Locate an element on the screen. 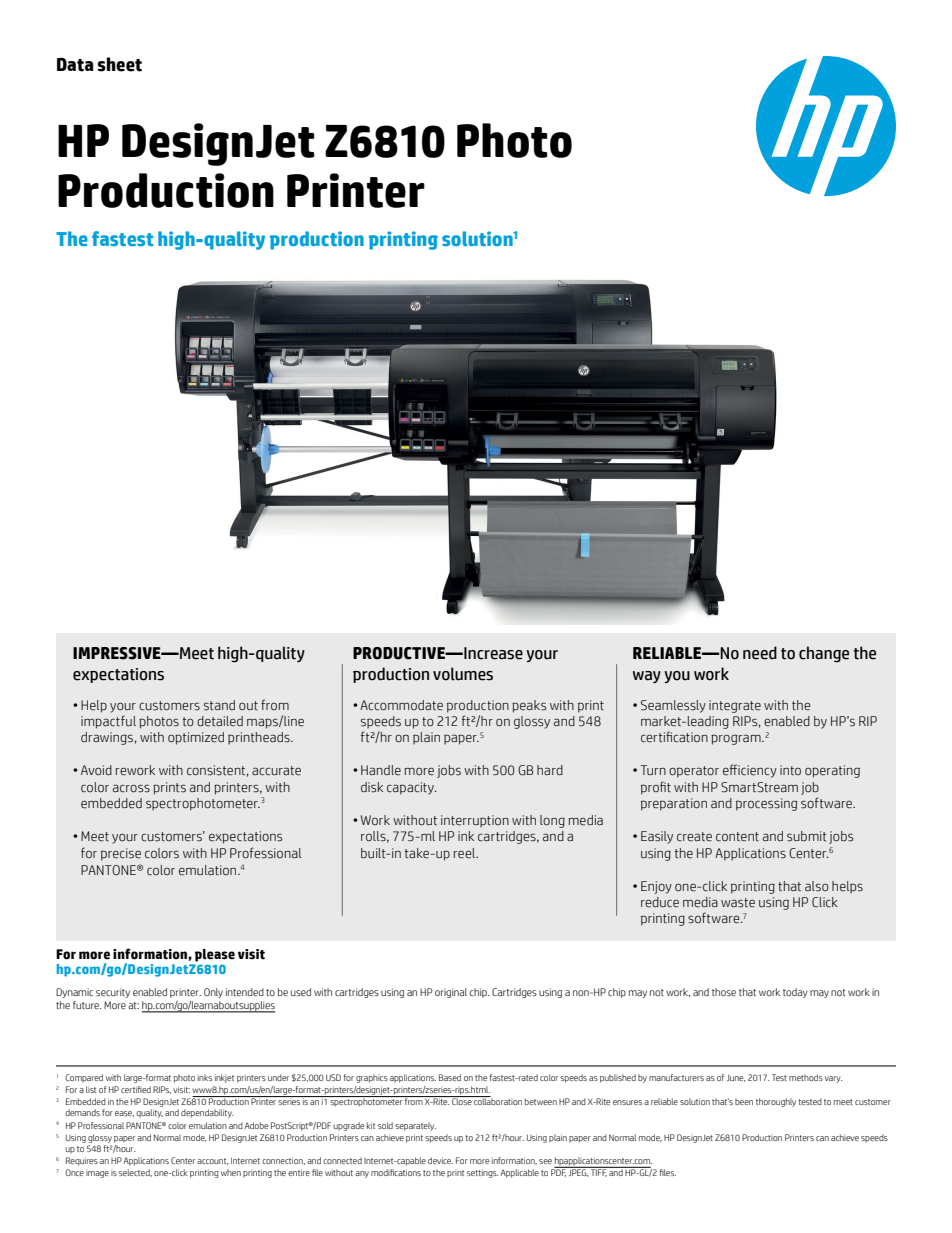 The height and width of the screenshot is (1233, 952). volumes is located at coordinates (463, 674).
